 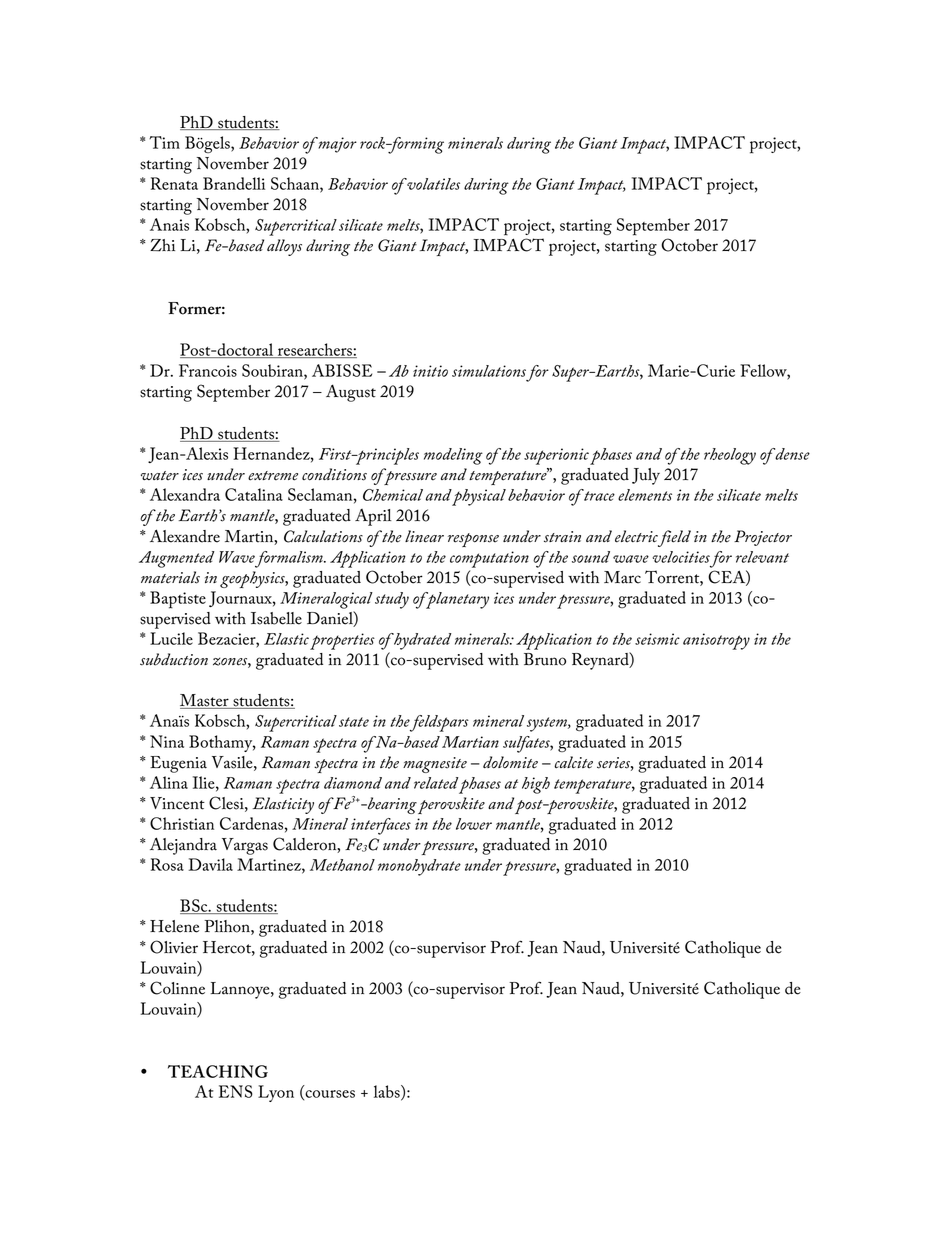 What do you see at coordinates (716, 641) in the screenshot?
I see `anisotropy` at bounding box center [716, 641].
